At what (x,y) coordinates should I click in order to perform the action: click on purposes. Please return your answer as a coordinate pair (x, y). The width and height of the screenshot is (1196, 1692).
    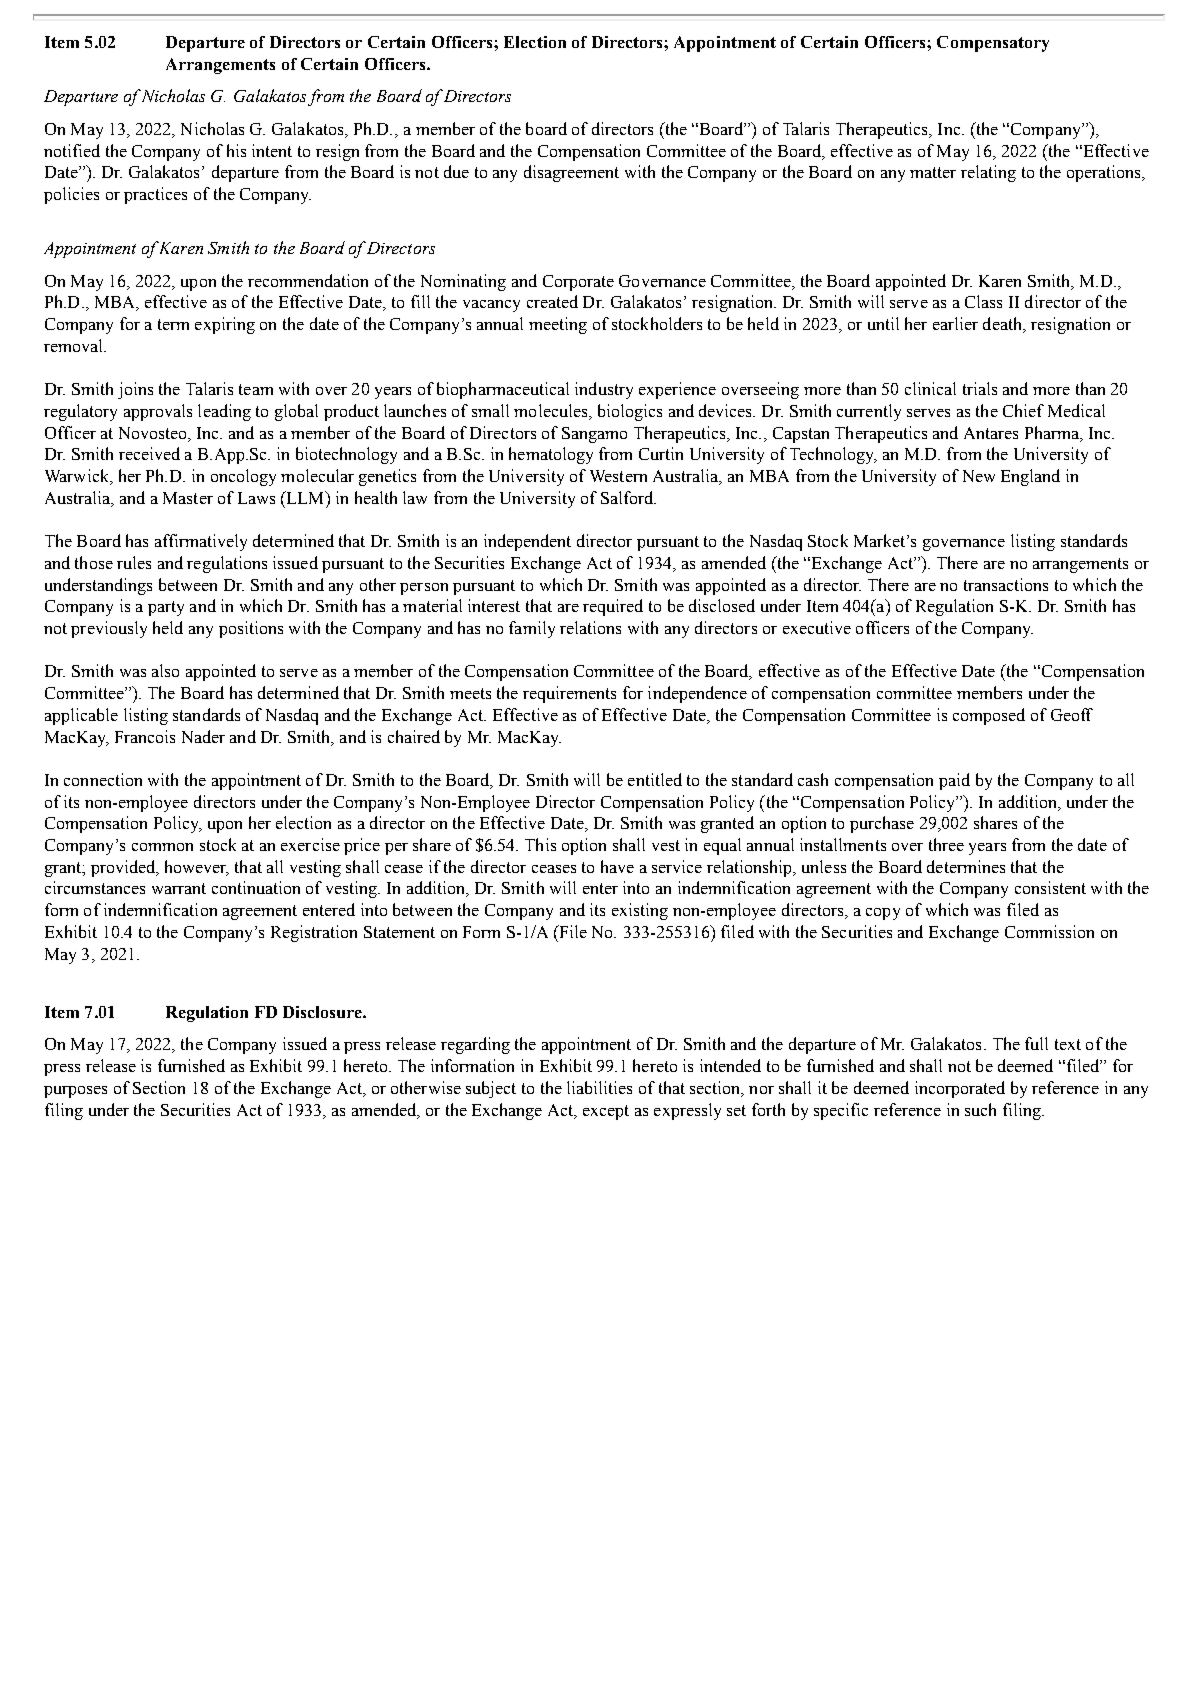
    Looking at the image, I should click on (75, 1092).
